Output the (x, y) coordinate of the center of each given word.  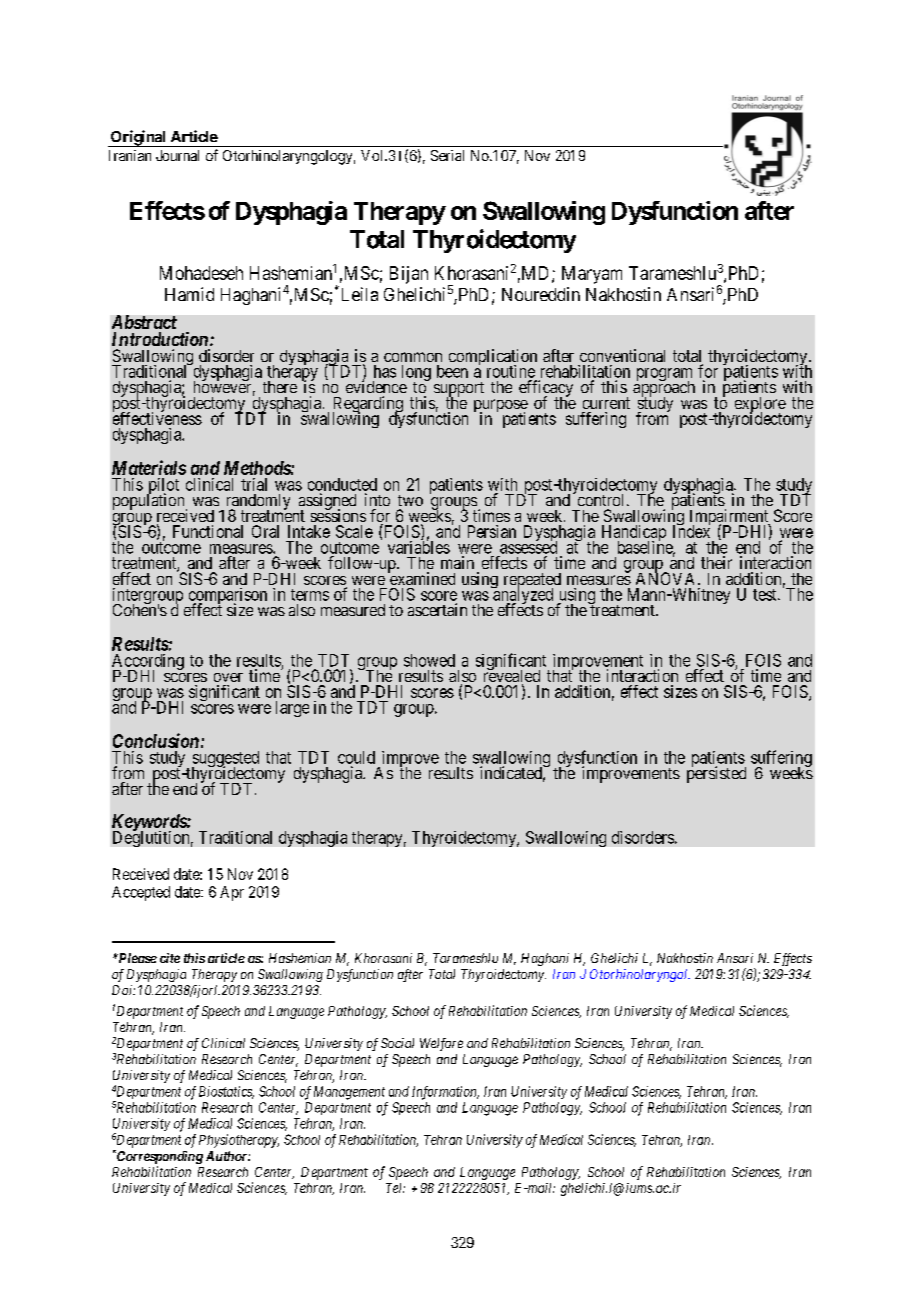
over (228, 677)
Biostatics (226, 1092)
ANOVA (667, 578)
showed (429, 660)
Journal (177, 155)
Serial (447, 155)
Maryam (592, 275)
